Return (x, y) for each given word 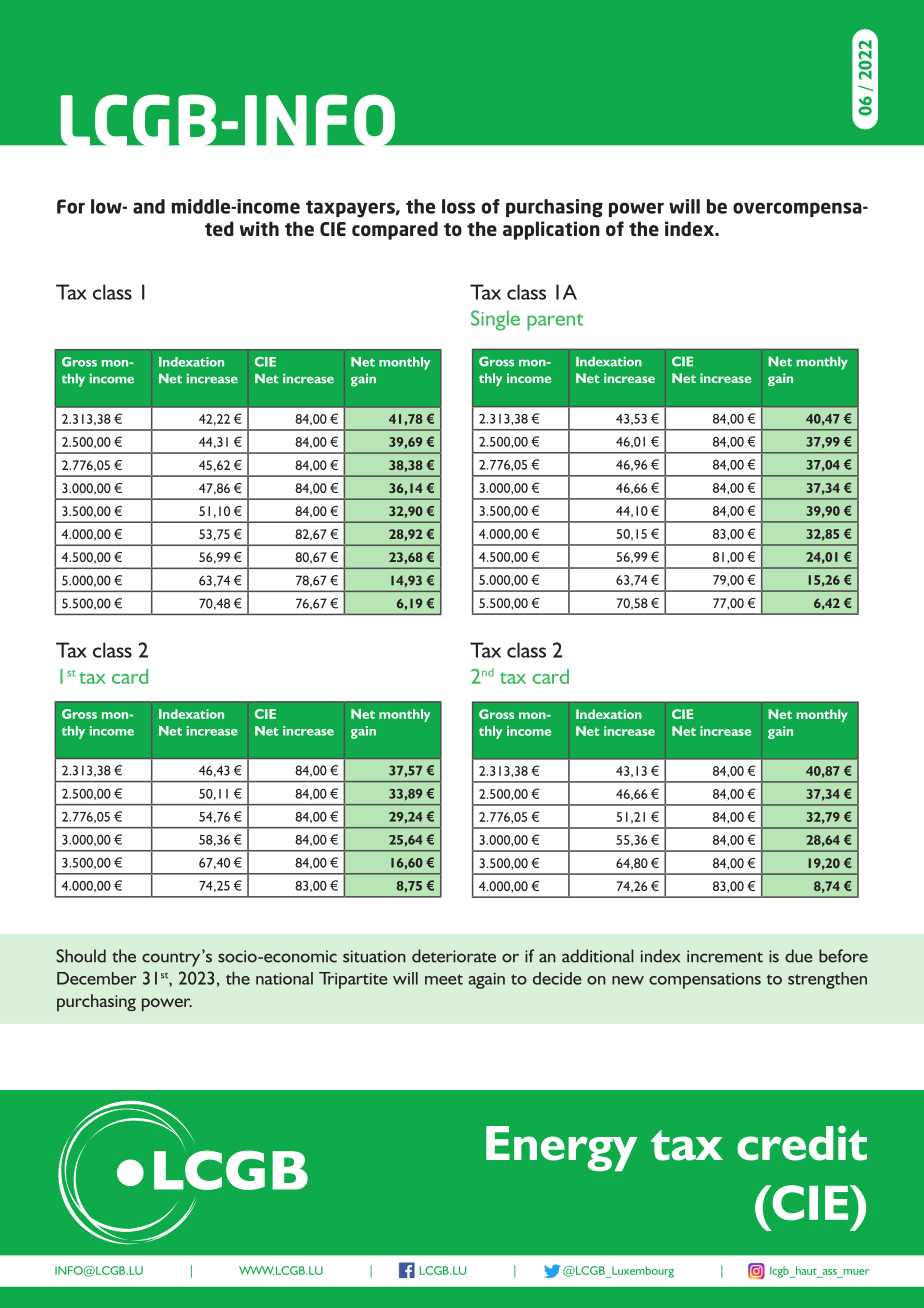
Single (495, 320)
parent (555, 322)
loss (458, 206)
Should (81, 956)
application (551, 230)
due (799, 956)
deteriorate (454, 956)
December (97, 978)
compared (395, 230)
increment (725, 956)
